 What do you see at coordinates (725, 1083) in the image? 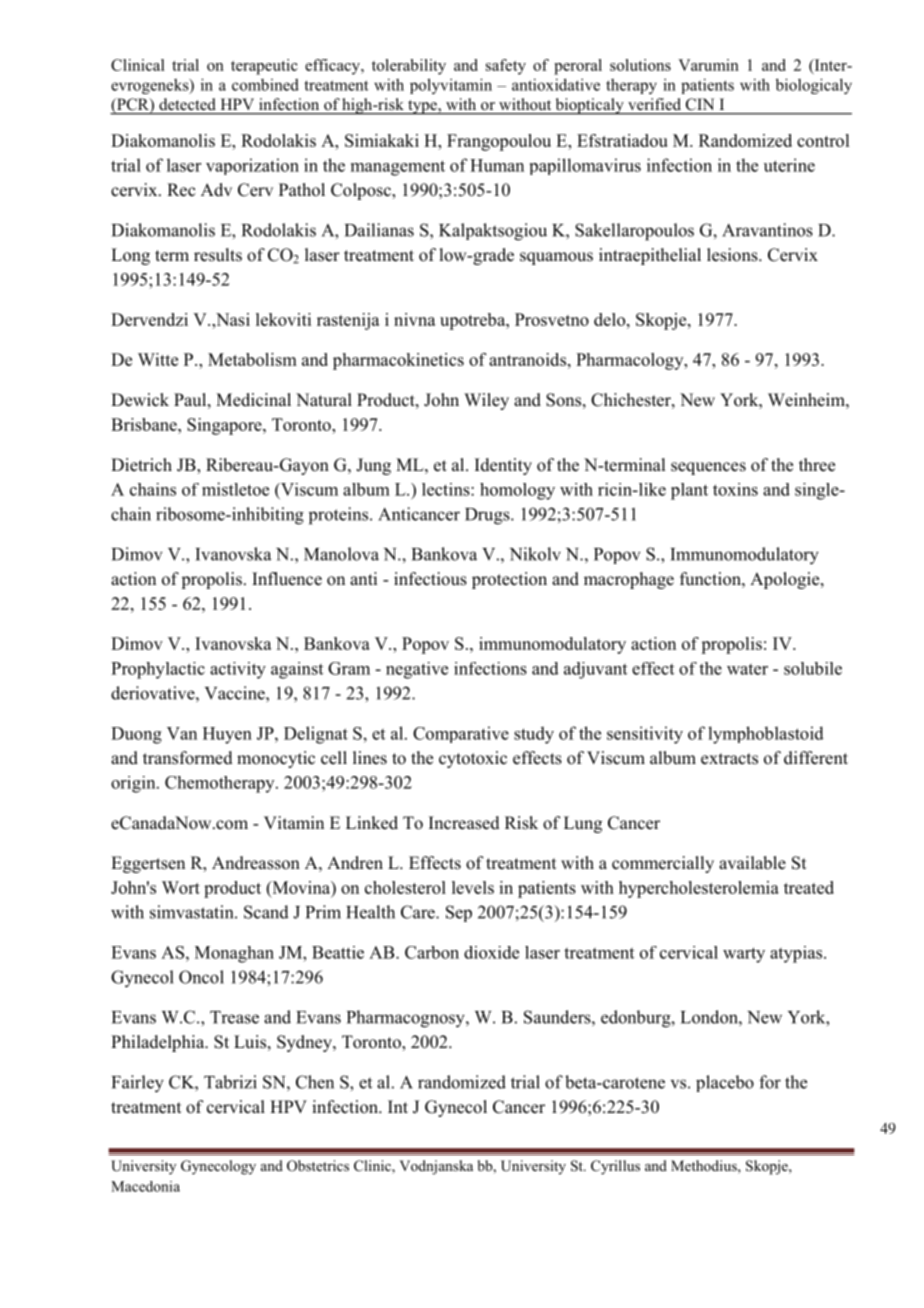
I see `placebo` at bounding box center [725, 1083].
